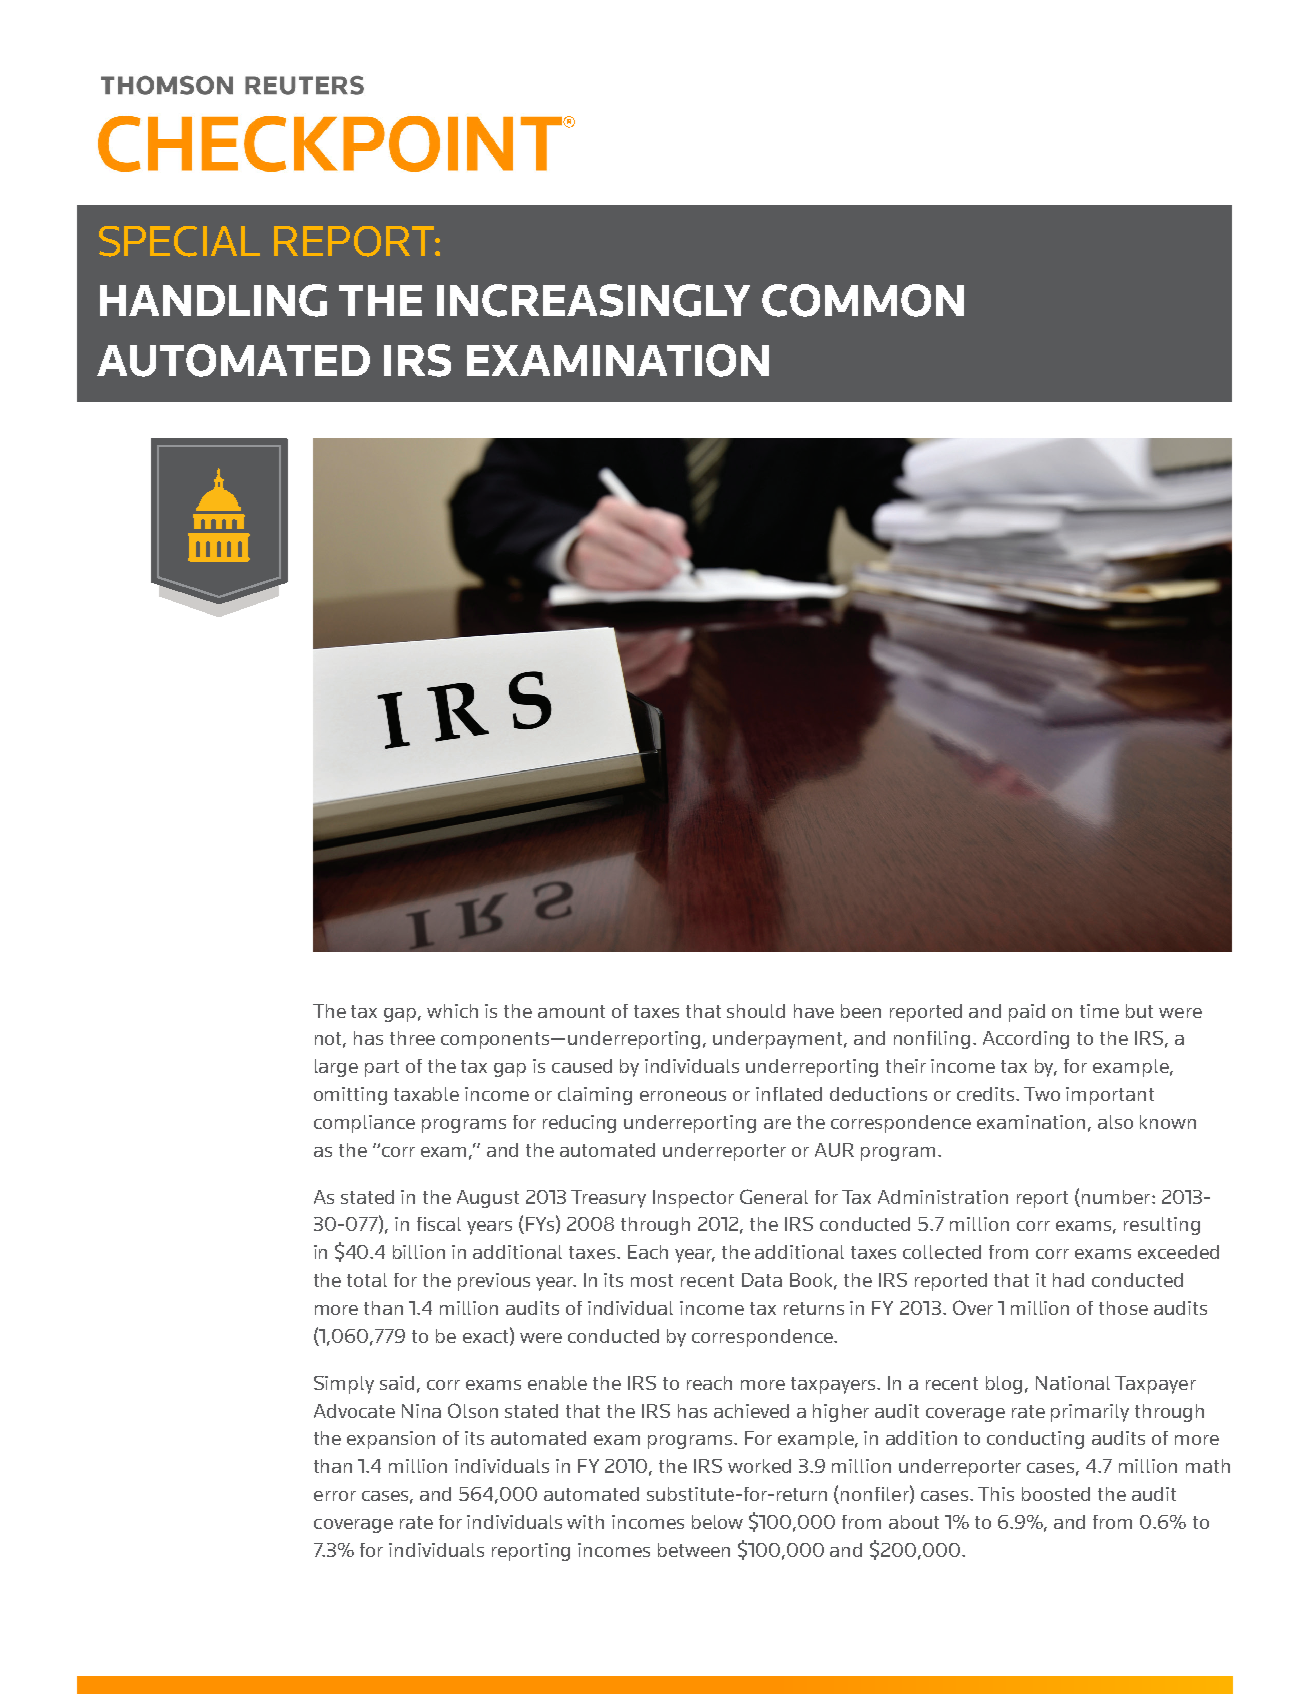 The height and width of the screenshot is (1694, 1309). I want to click on INCREASINGLY, so click(593, 300).
